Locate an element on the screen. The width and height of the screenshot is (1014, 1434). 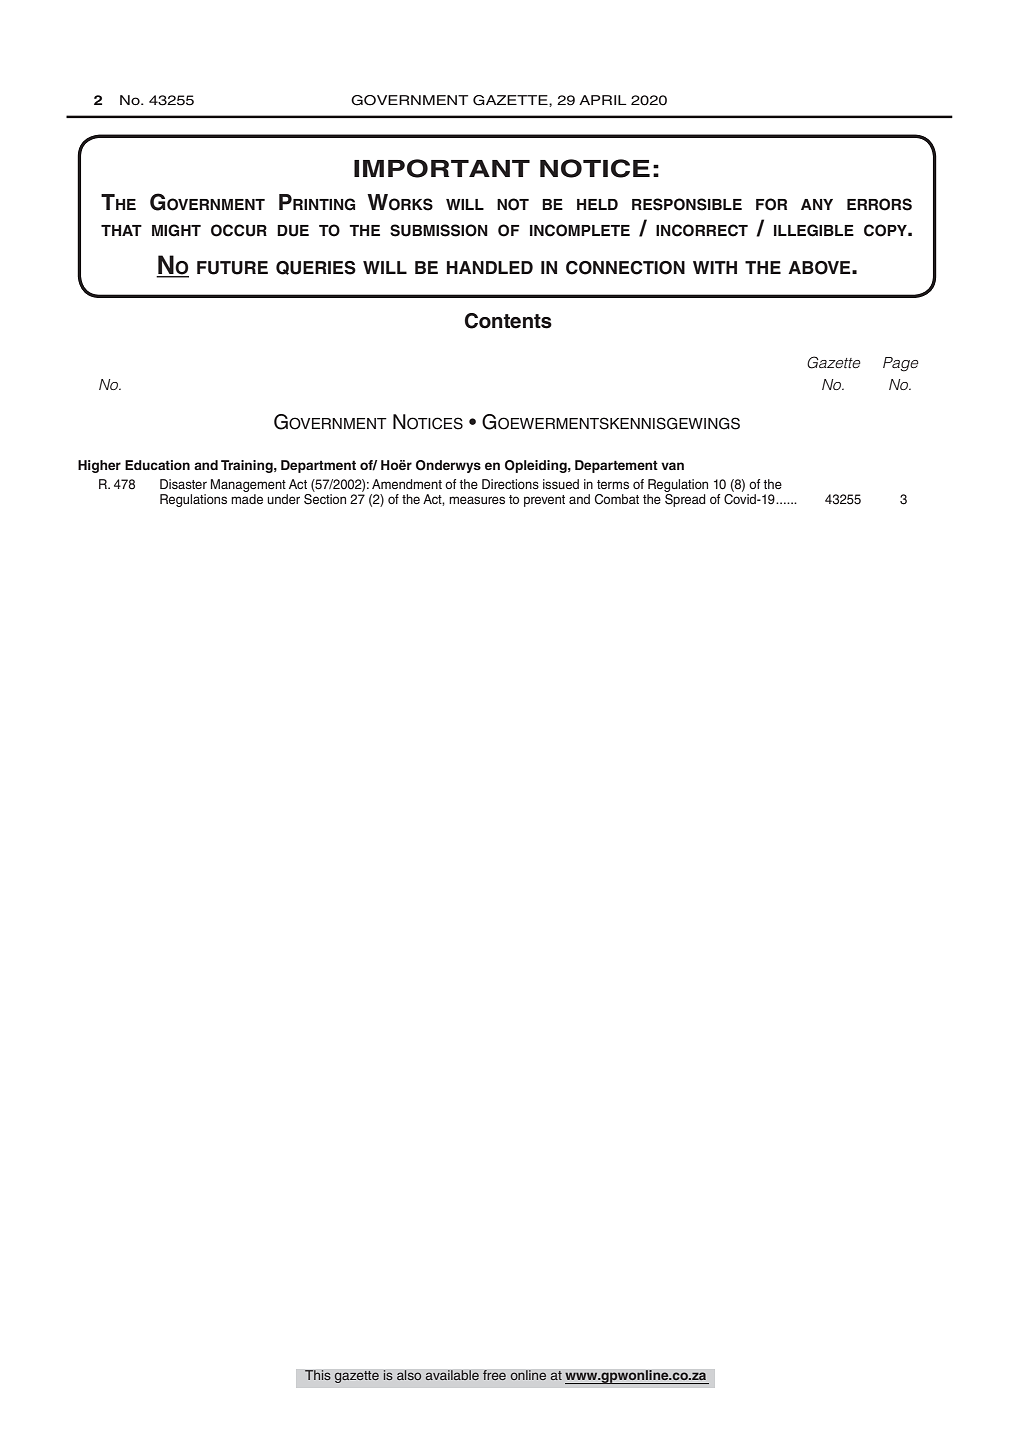
This is located at coordinates (318, 1375).
